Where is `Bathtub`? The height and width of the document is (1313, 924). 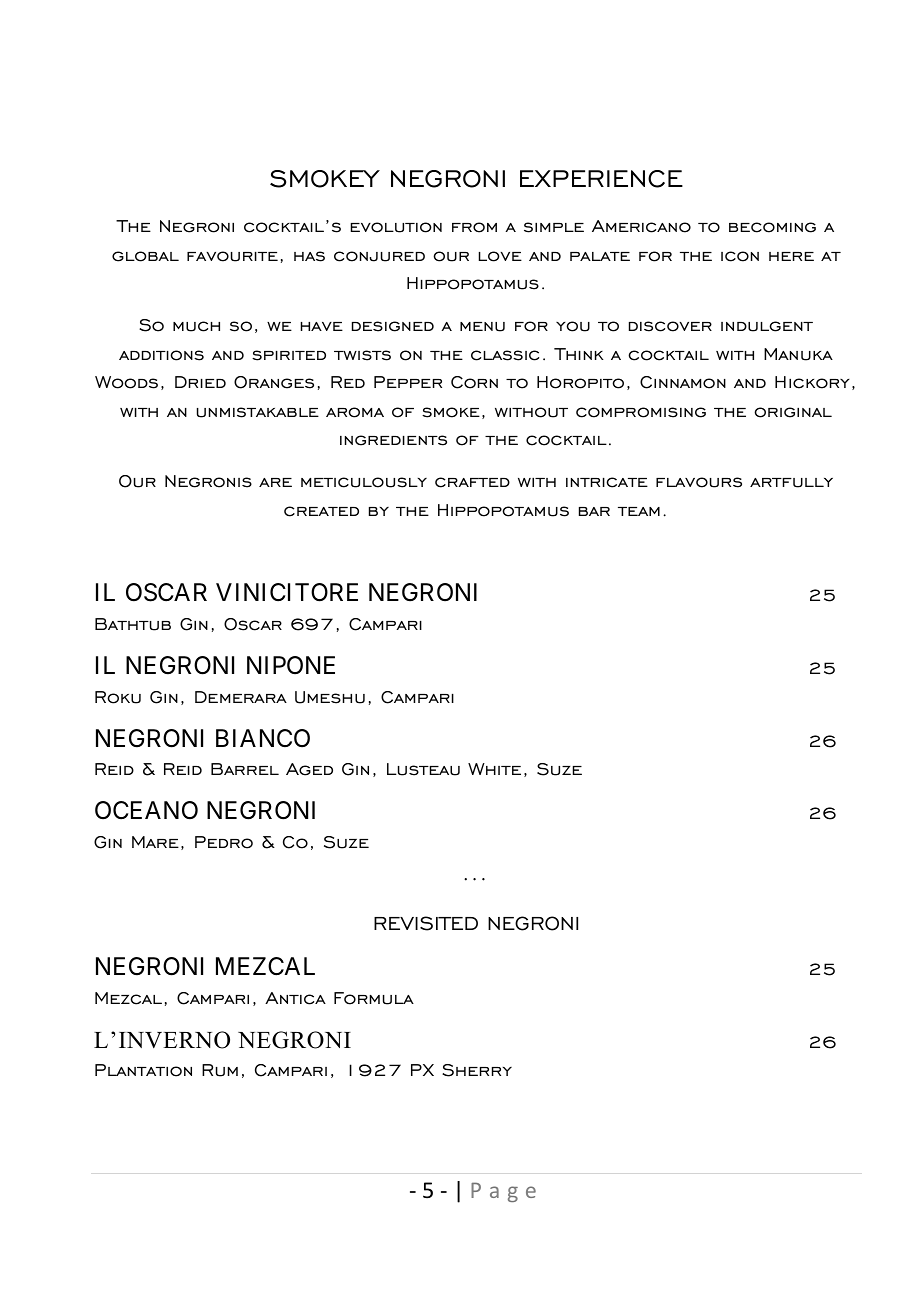 Bathtub is located at coordinates (133, 624).
